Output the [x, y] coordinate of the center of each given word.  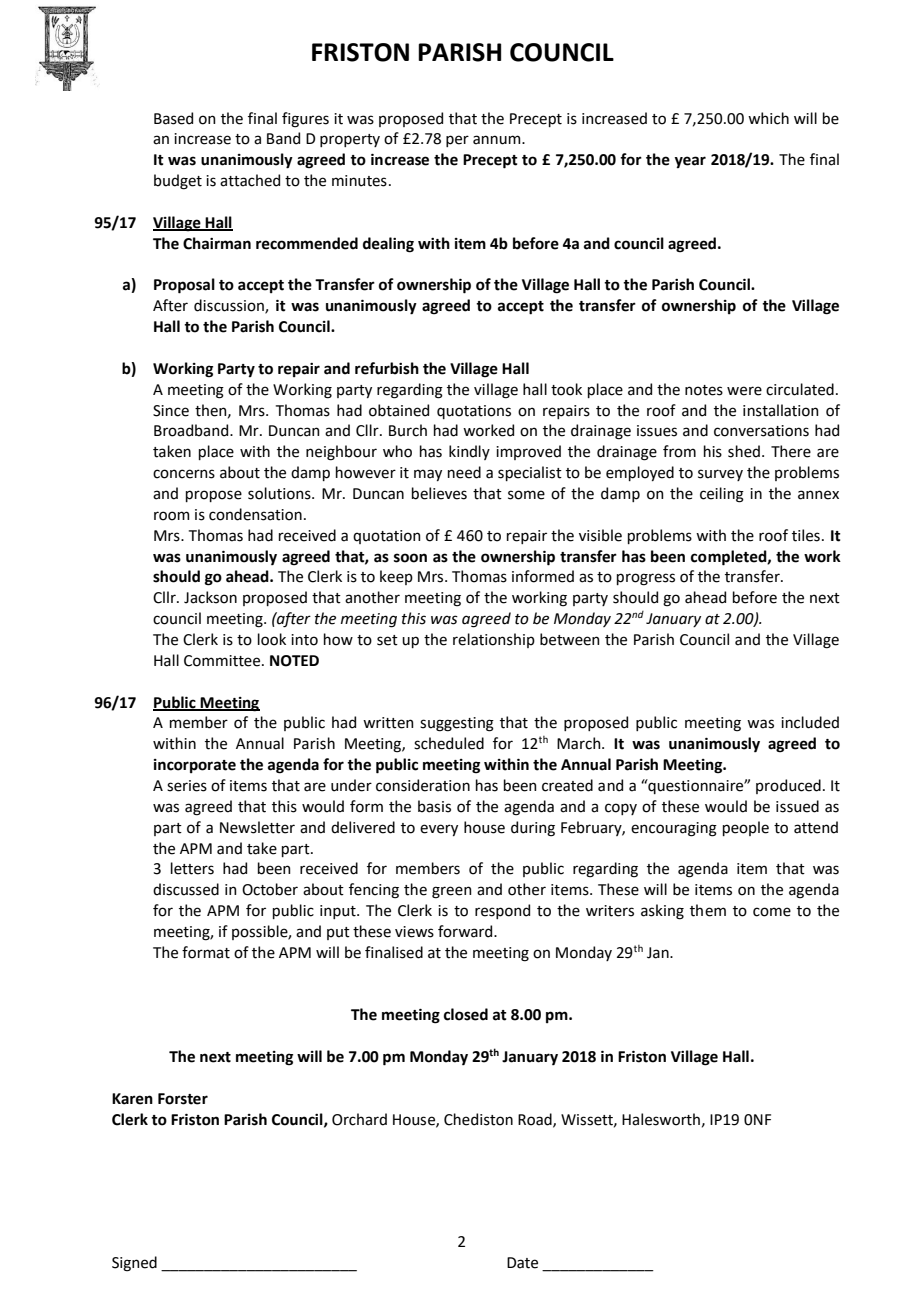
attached [250, 180]
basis [434, 806]
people [746, 828]
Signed [134, 1264]
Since [171, 411]
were [744, 391]
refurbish [387, 368]
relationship [494, 640]
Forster [183, 1099]
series [187, 786]
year [690, 162]
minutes [359, 181]
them [708, 910]
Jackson [210, 597]
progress [646, 579]
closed [466, 1014]
